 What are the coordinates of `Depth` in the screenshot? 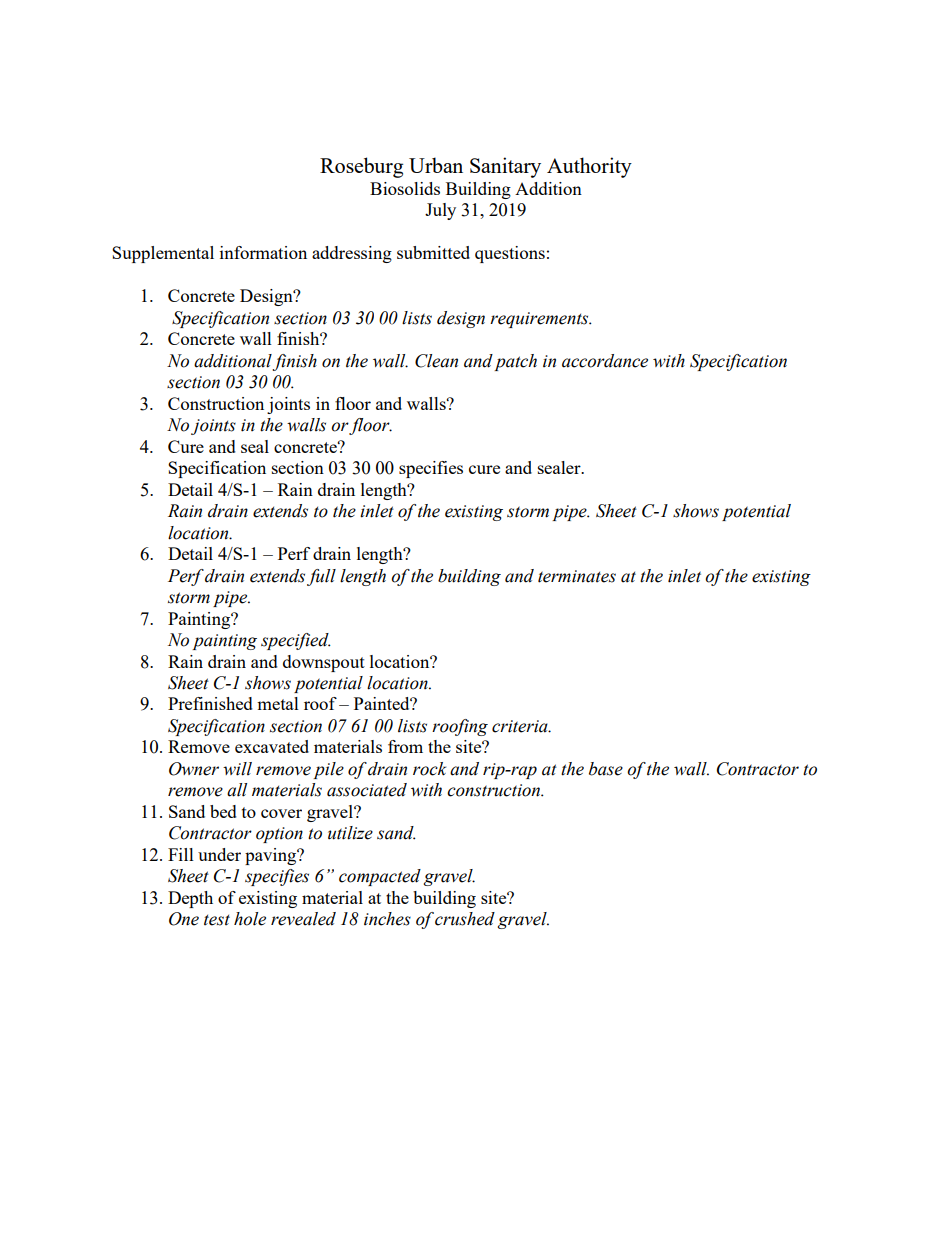 It's located at (190, 899).
